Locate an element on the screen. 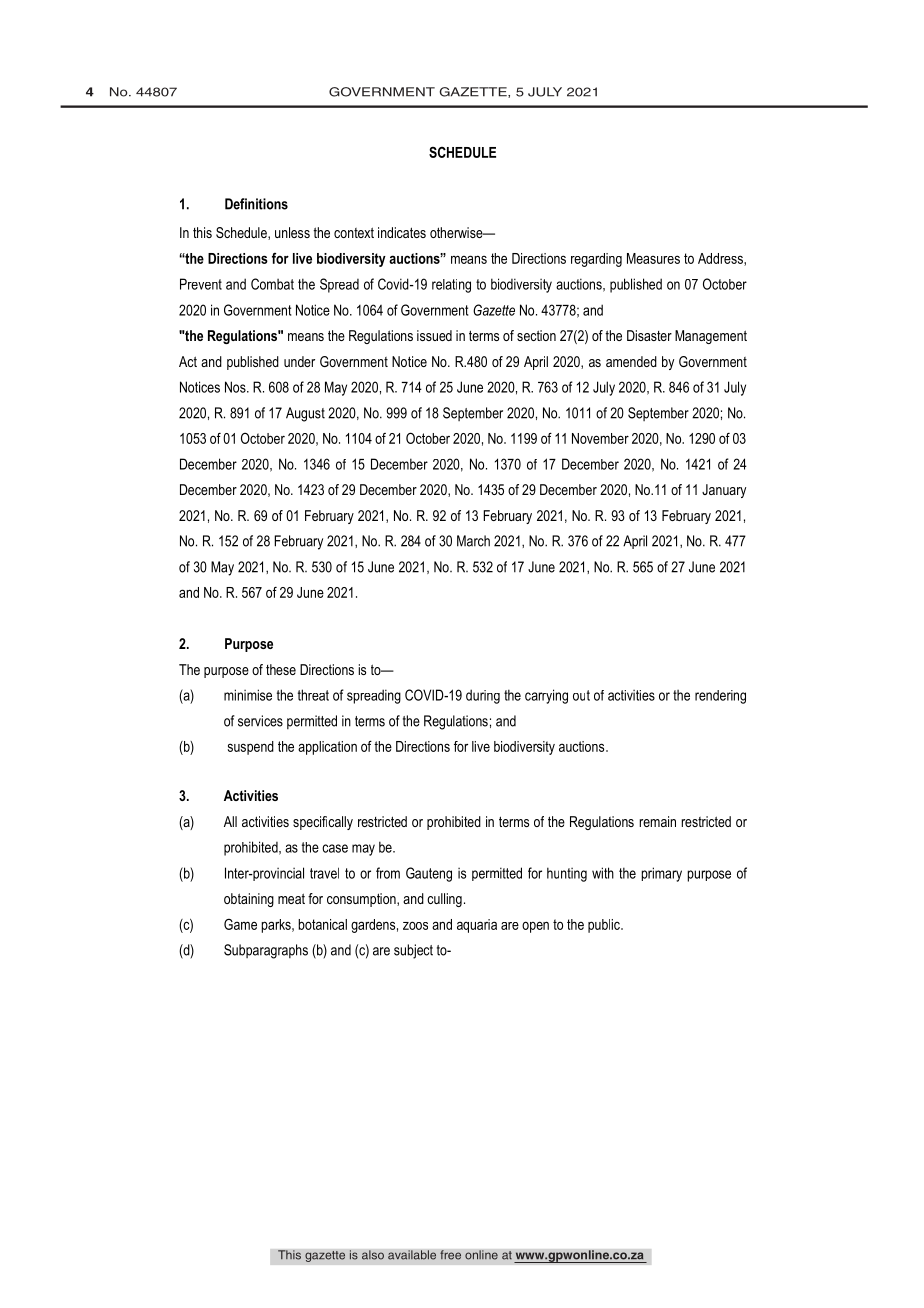  also is located at coordinates (373, 1255).
